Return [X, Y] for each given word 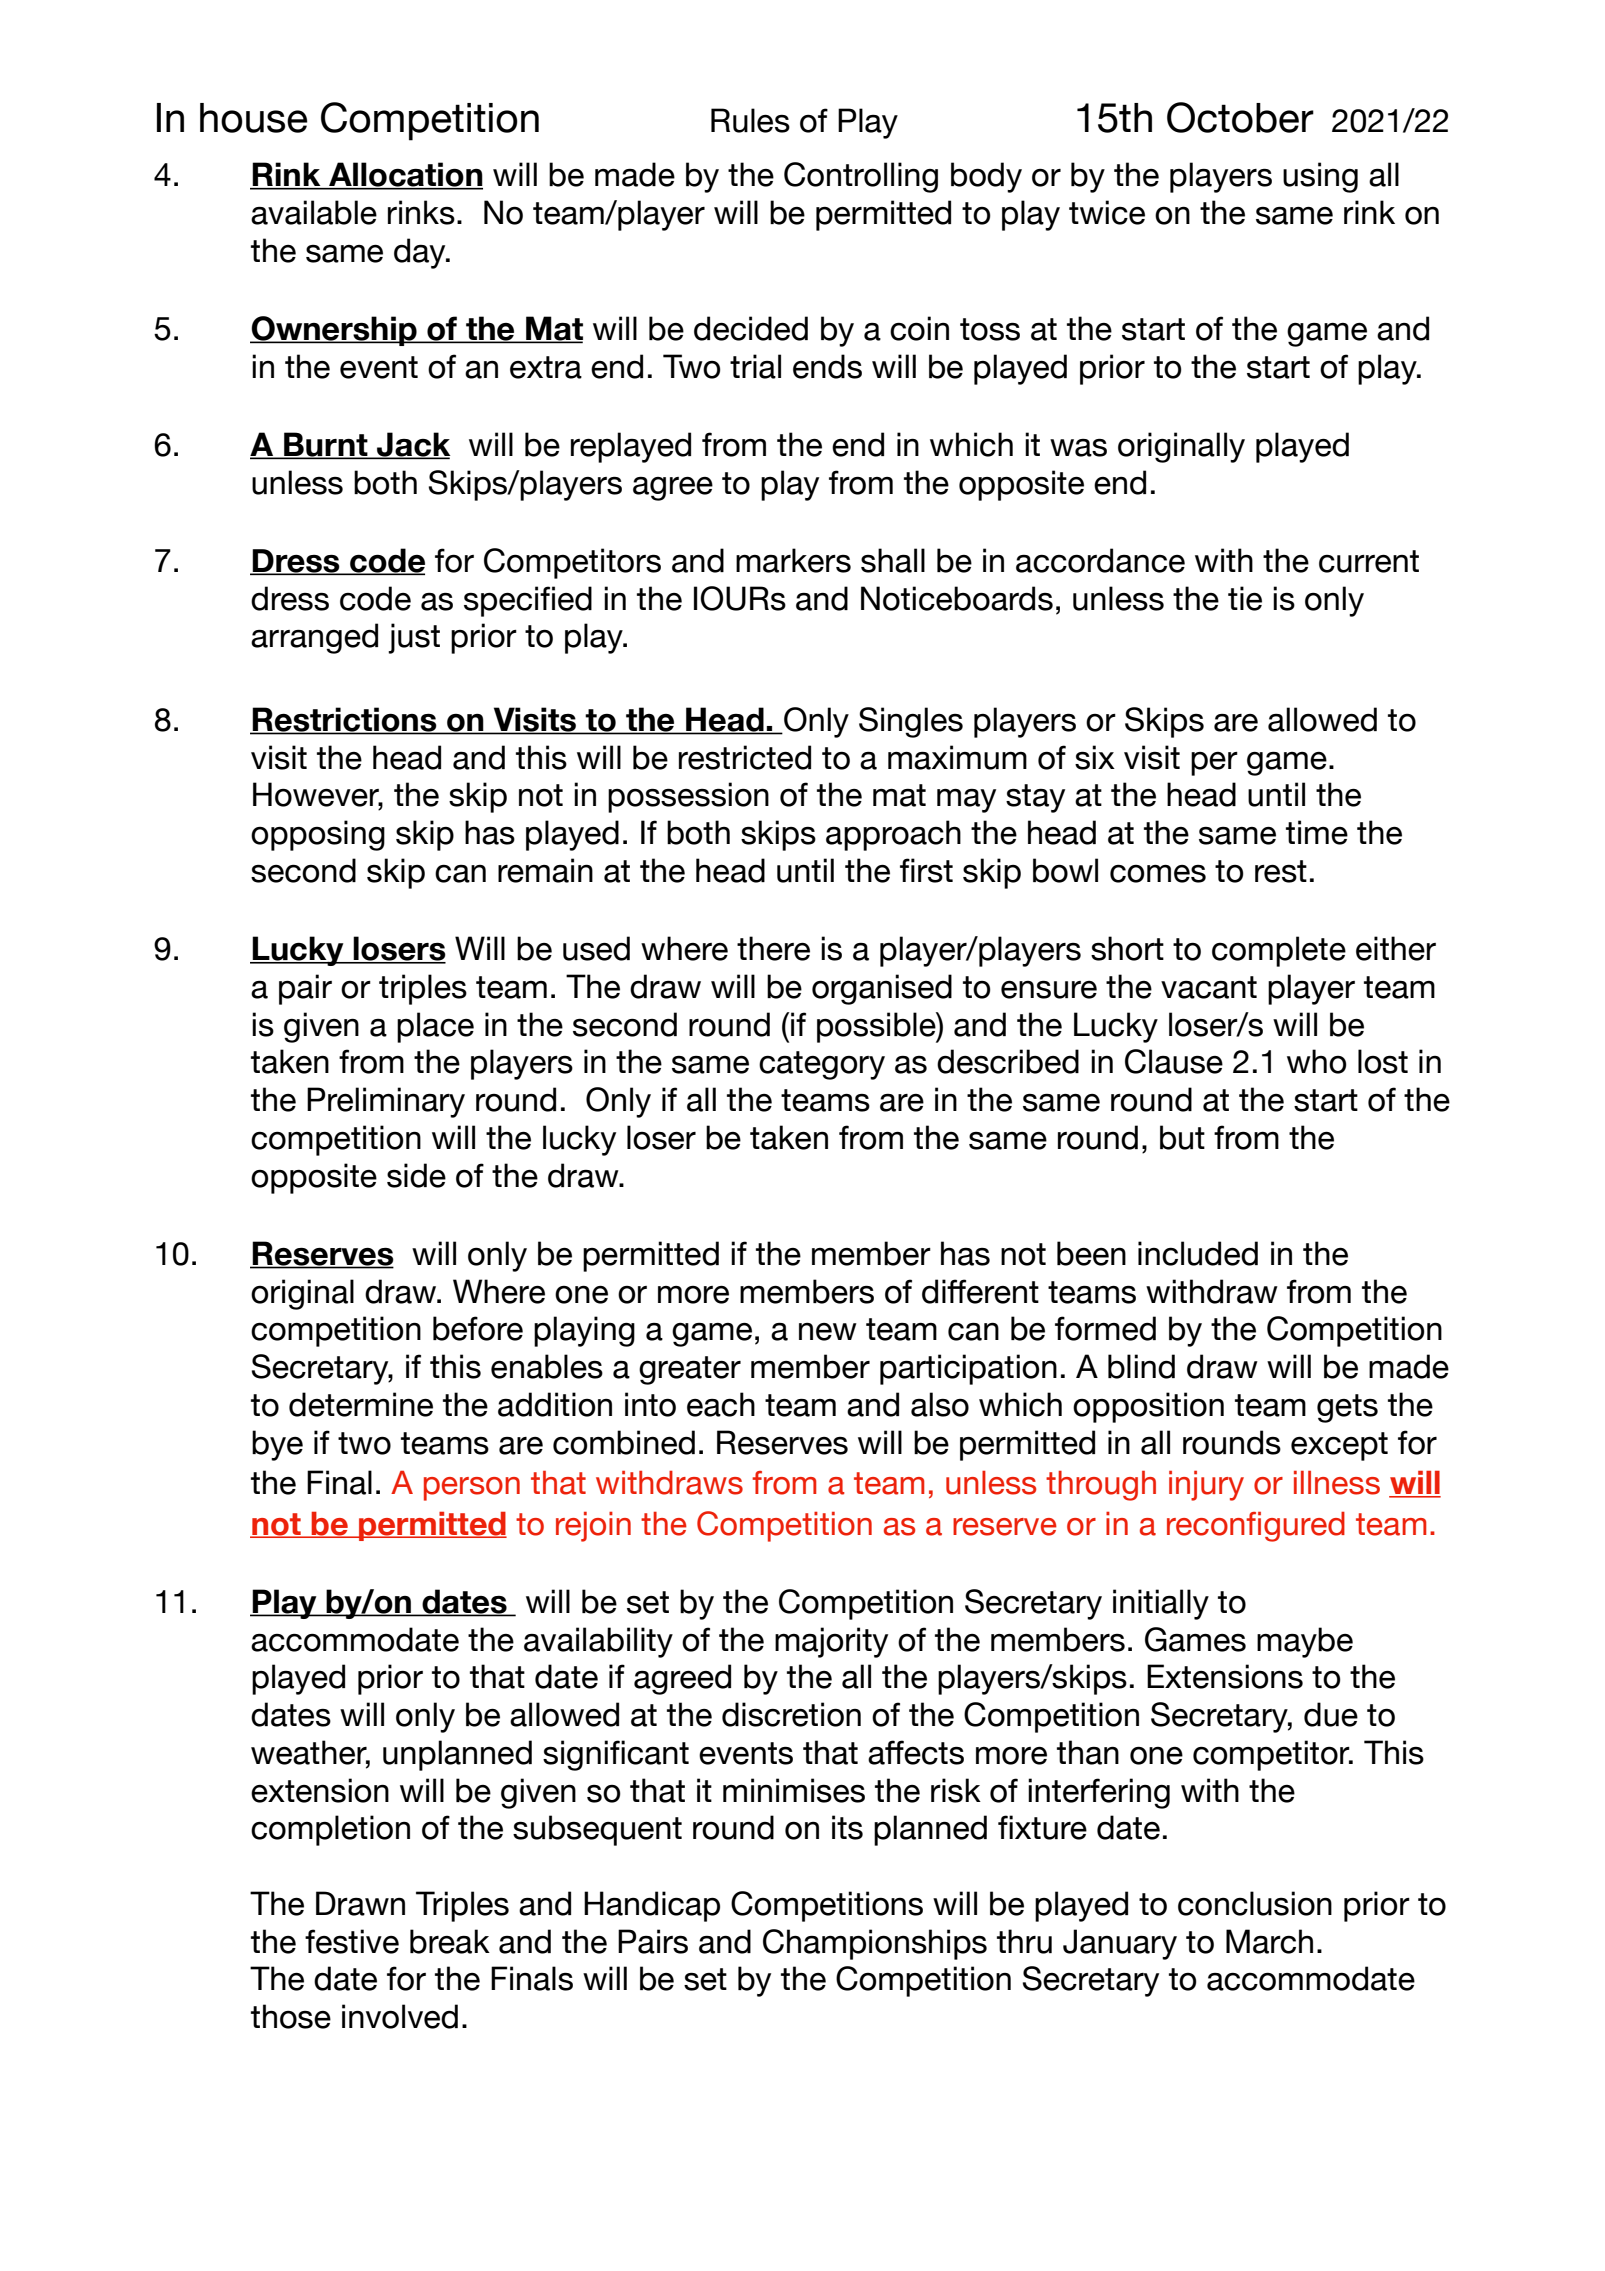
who [1317, 1061]
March [1269, 1941]
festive [352, 1941]
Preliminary [386, 1102]
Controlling [861, 177]
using [1320, 177]
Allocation [405, 175]
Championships [875, 1944]
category [822, 1065]
